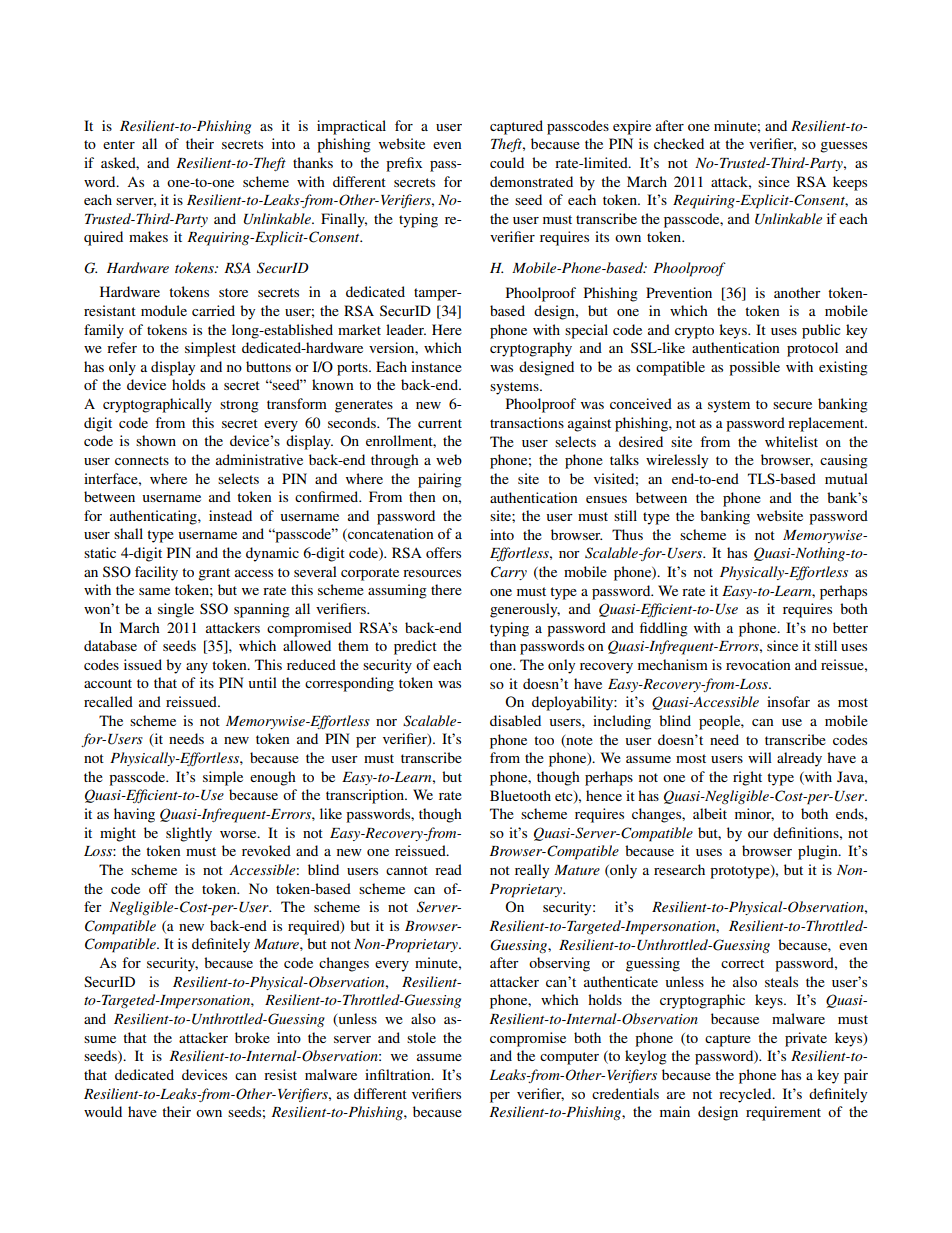 The width and height of the image is (952, 1233). I want to click on current, so click(440, 423).
